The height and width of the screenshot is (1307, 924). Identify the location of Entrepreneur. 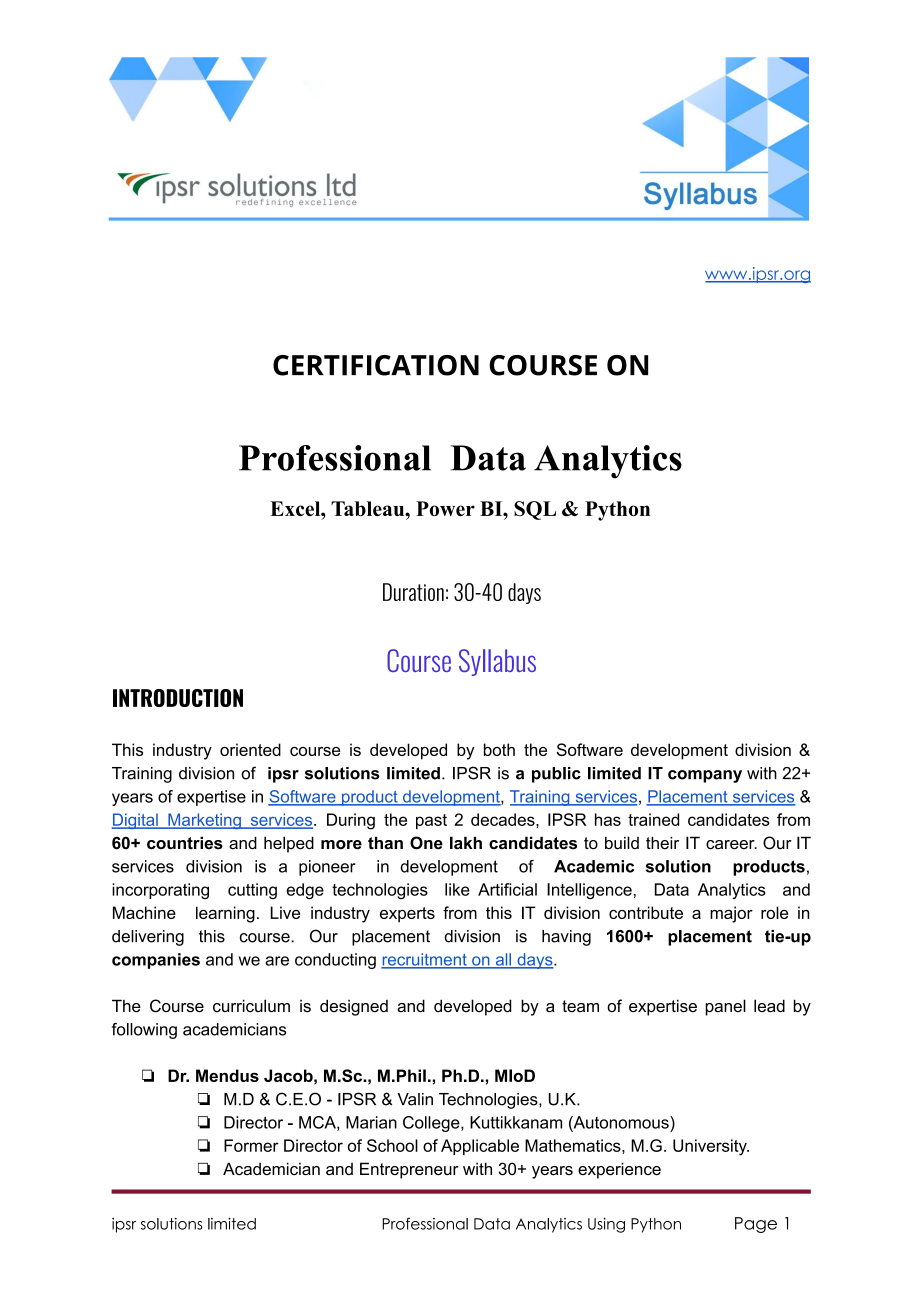
(409, 1170).
